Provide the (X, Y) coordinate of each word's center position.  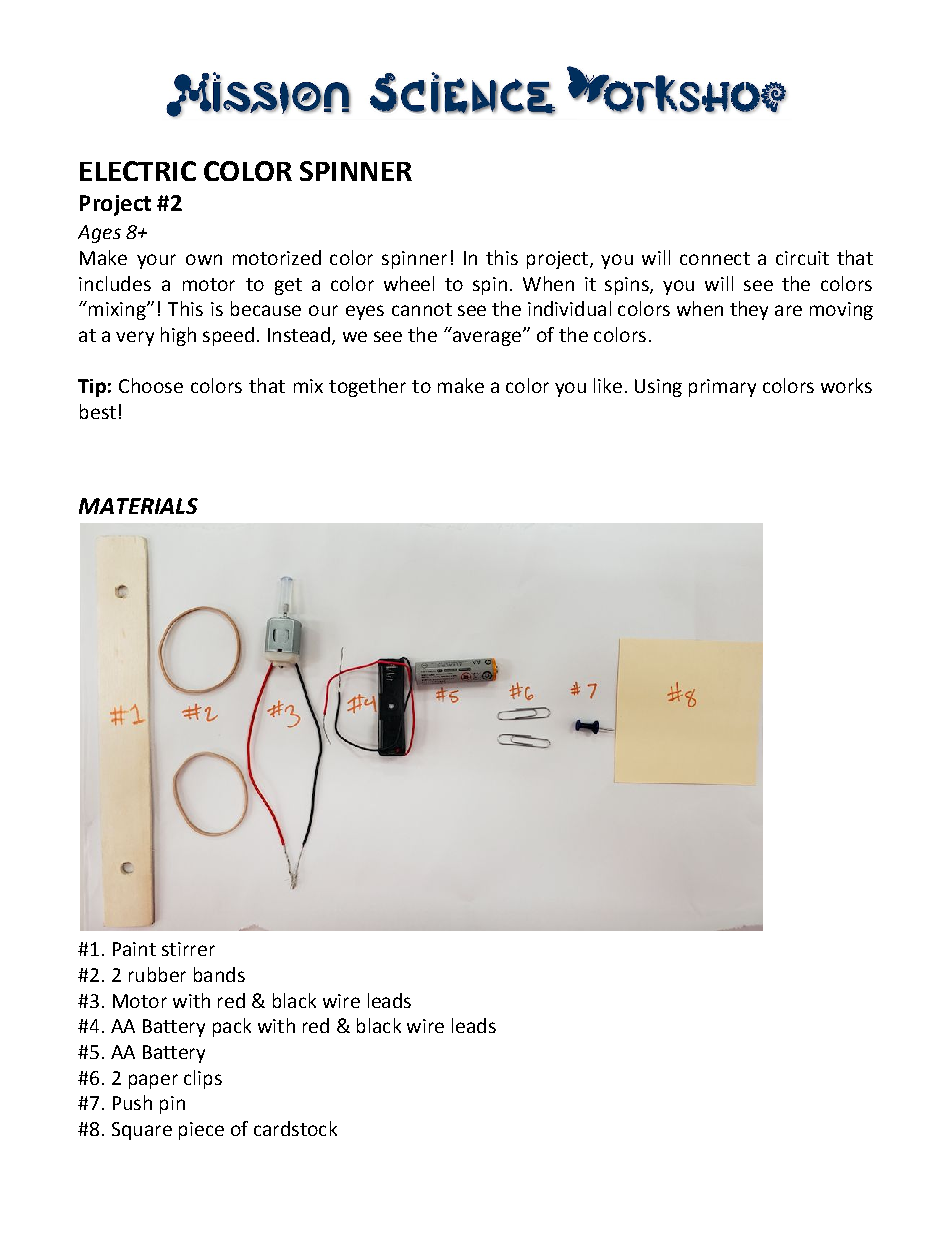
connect (715, 258)
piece (201, 1131)
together (367, 387)
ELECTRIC (138, 171)
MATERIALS (138, 506)
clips (203, 1079)
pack (232, 1027)
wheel (409, 283)
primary (722, 388)
